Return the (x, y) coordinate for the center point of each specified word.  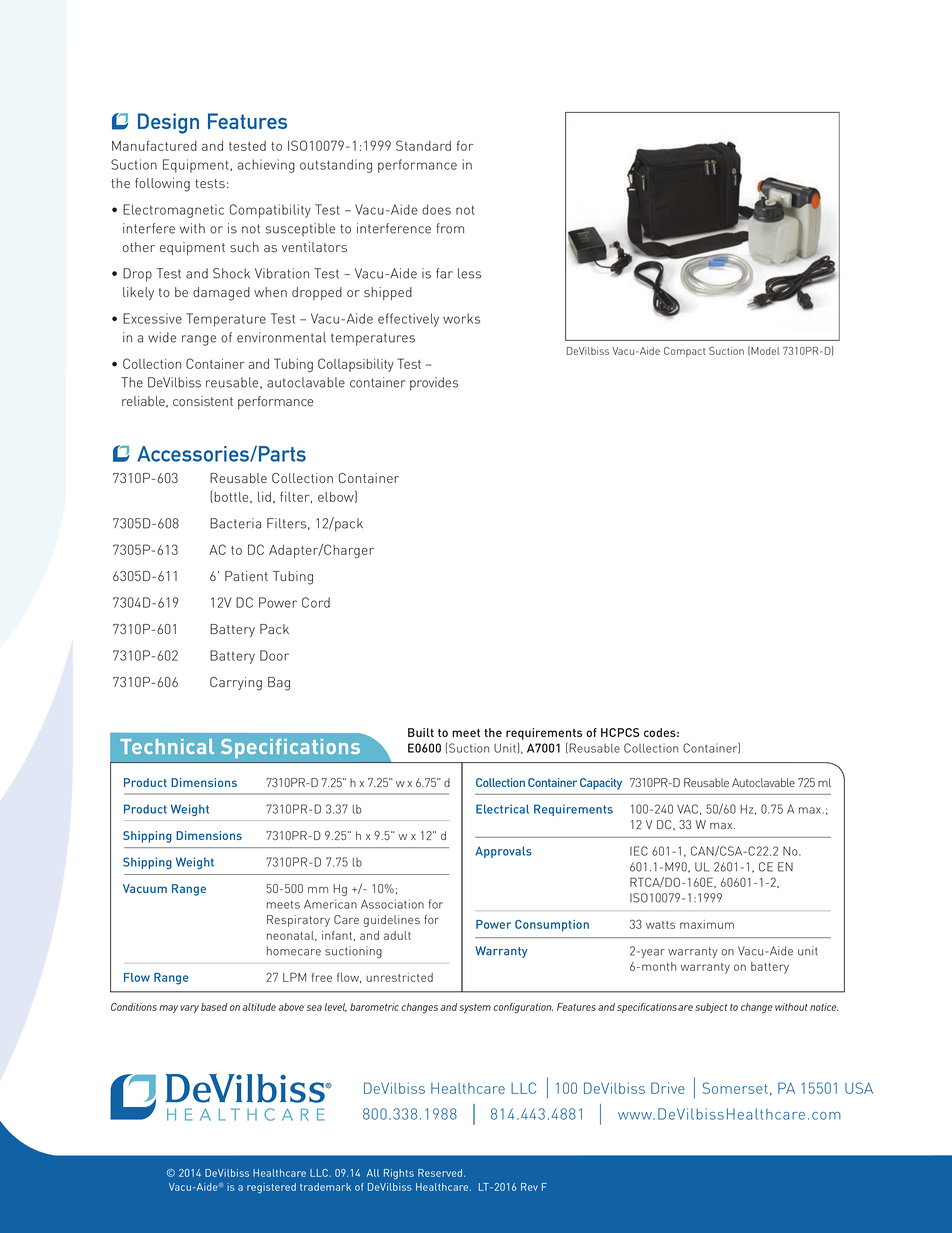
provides (434, 384)
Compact (685, 352)
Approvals (503, 852)
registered (271, 1188)
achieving (266, 166)
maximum (707, 924)
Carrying (236, 684)
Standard (423, 145)
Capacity (601, 784)
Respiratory (298, 921)
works (462, 318)
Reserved (441, 1173)
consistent (203, 401)
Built (421, 732)
